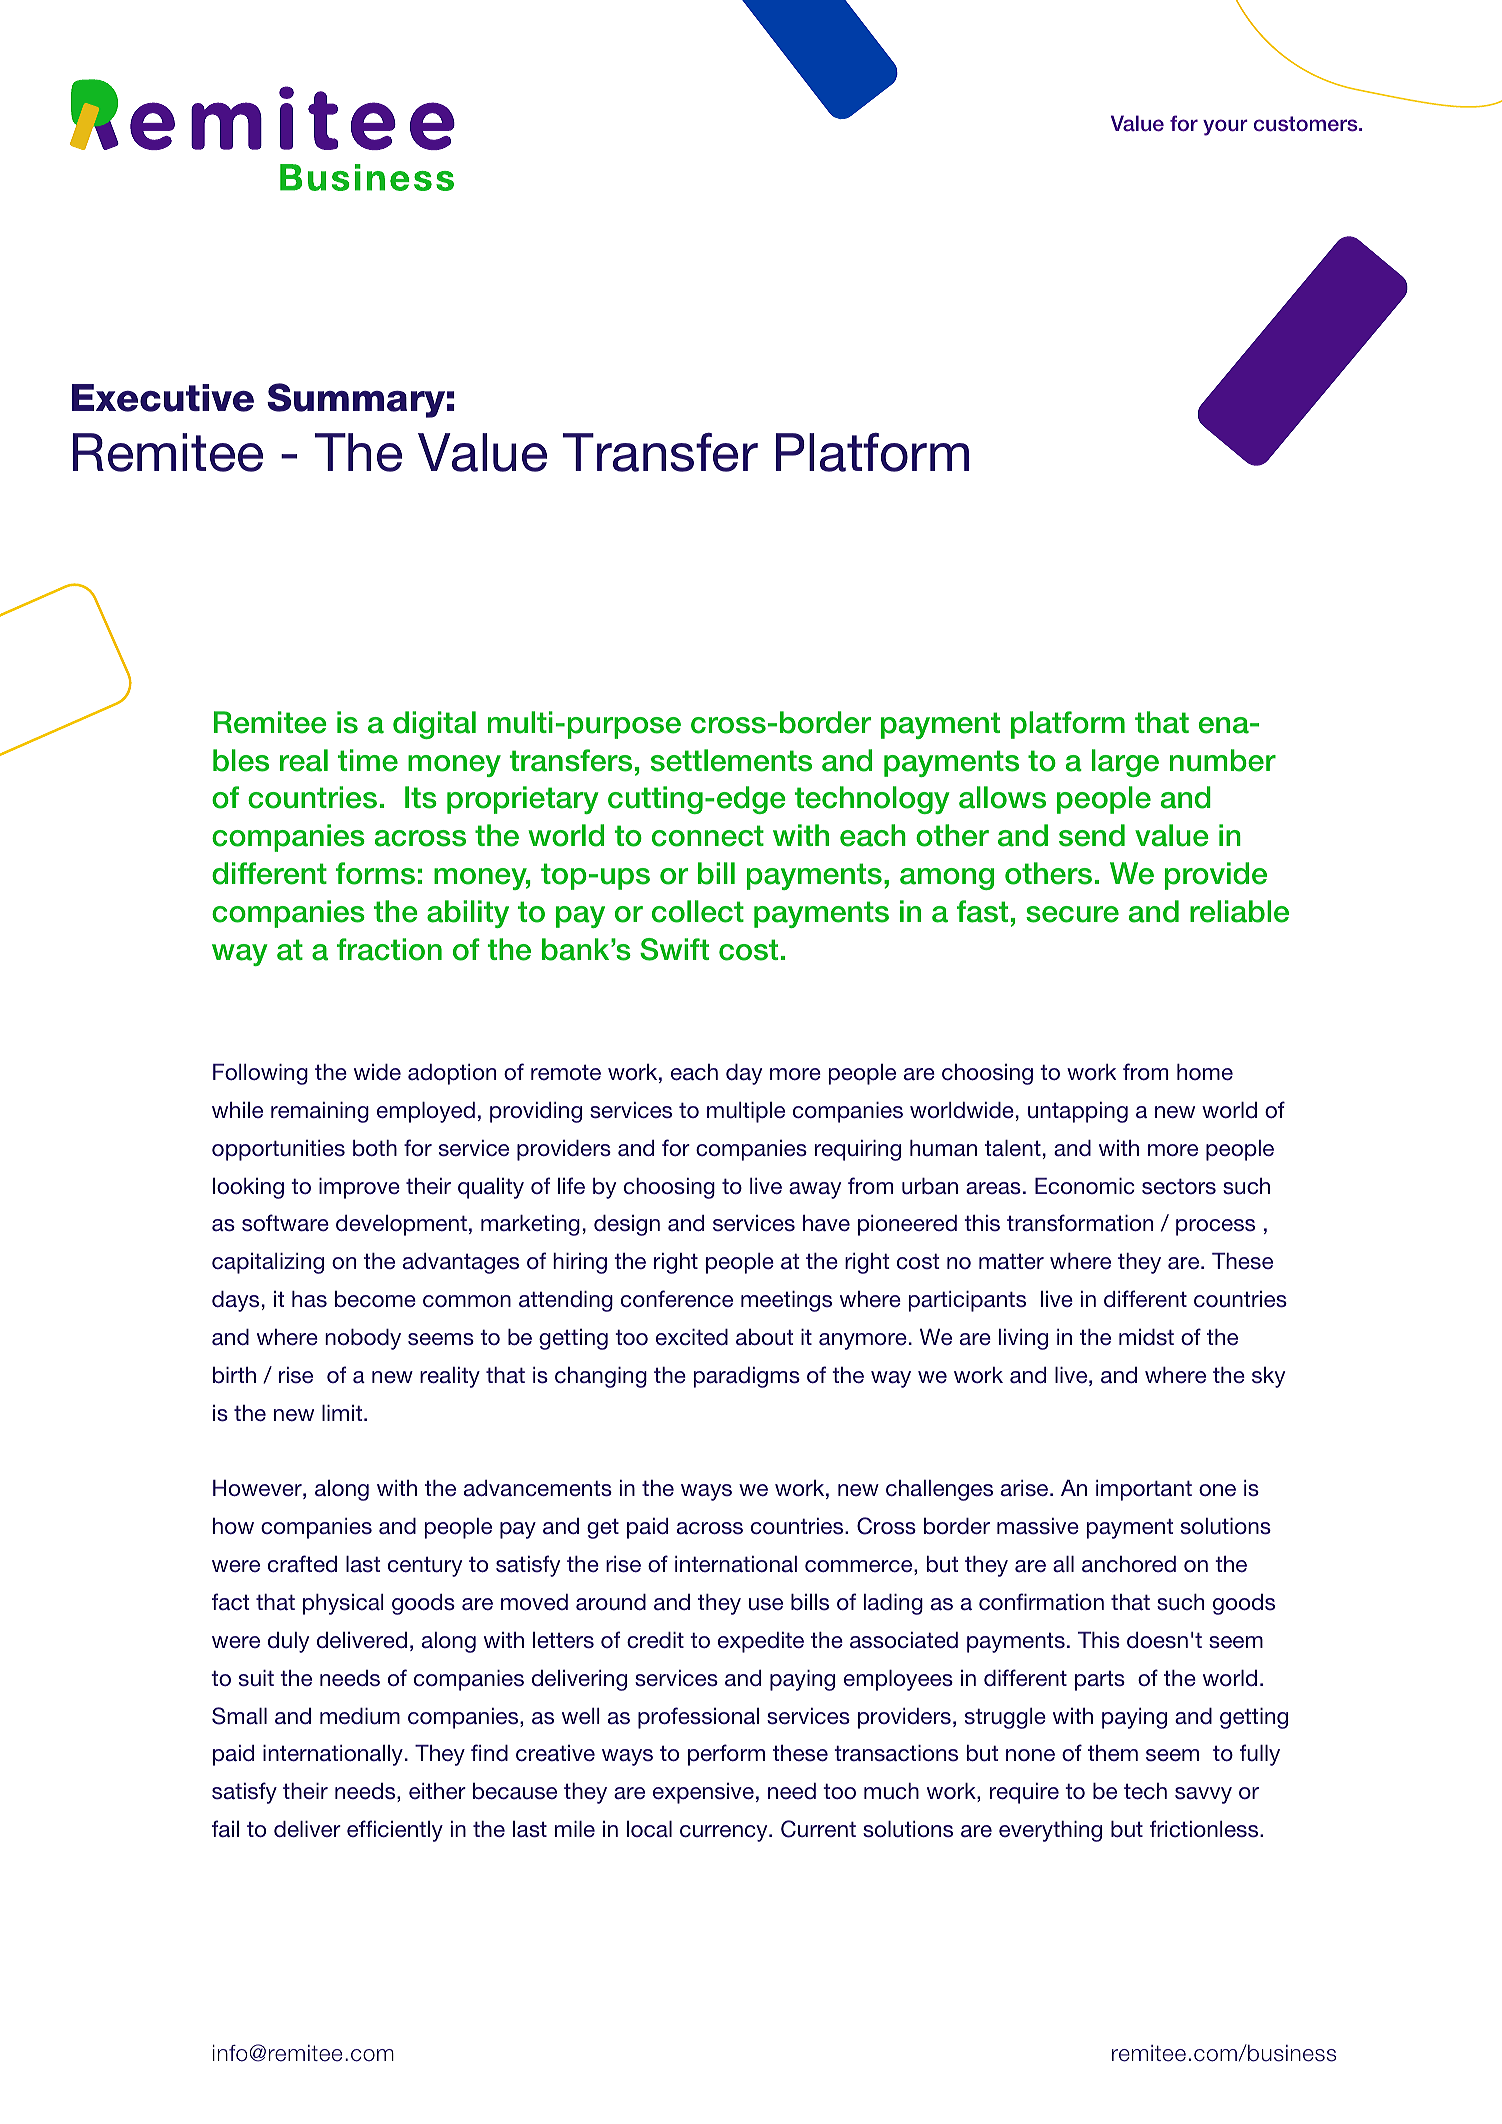 The width and height of the screenshot is (1502, 2124). What do you see at coordinates (1307, 124) in the screenshot?
I see `customers` at bounding box center [1307, 124].
